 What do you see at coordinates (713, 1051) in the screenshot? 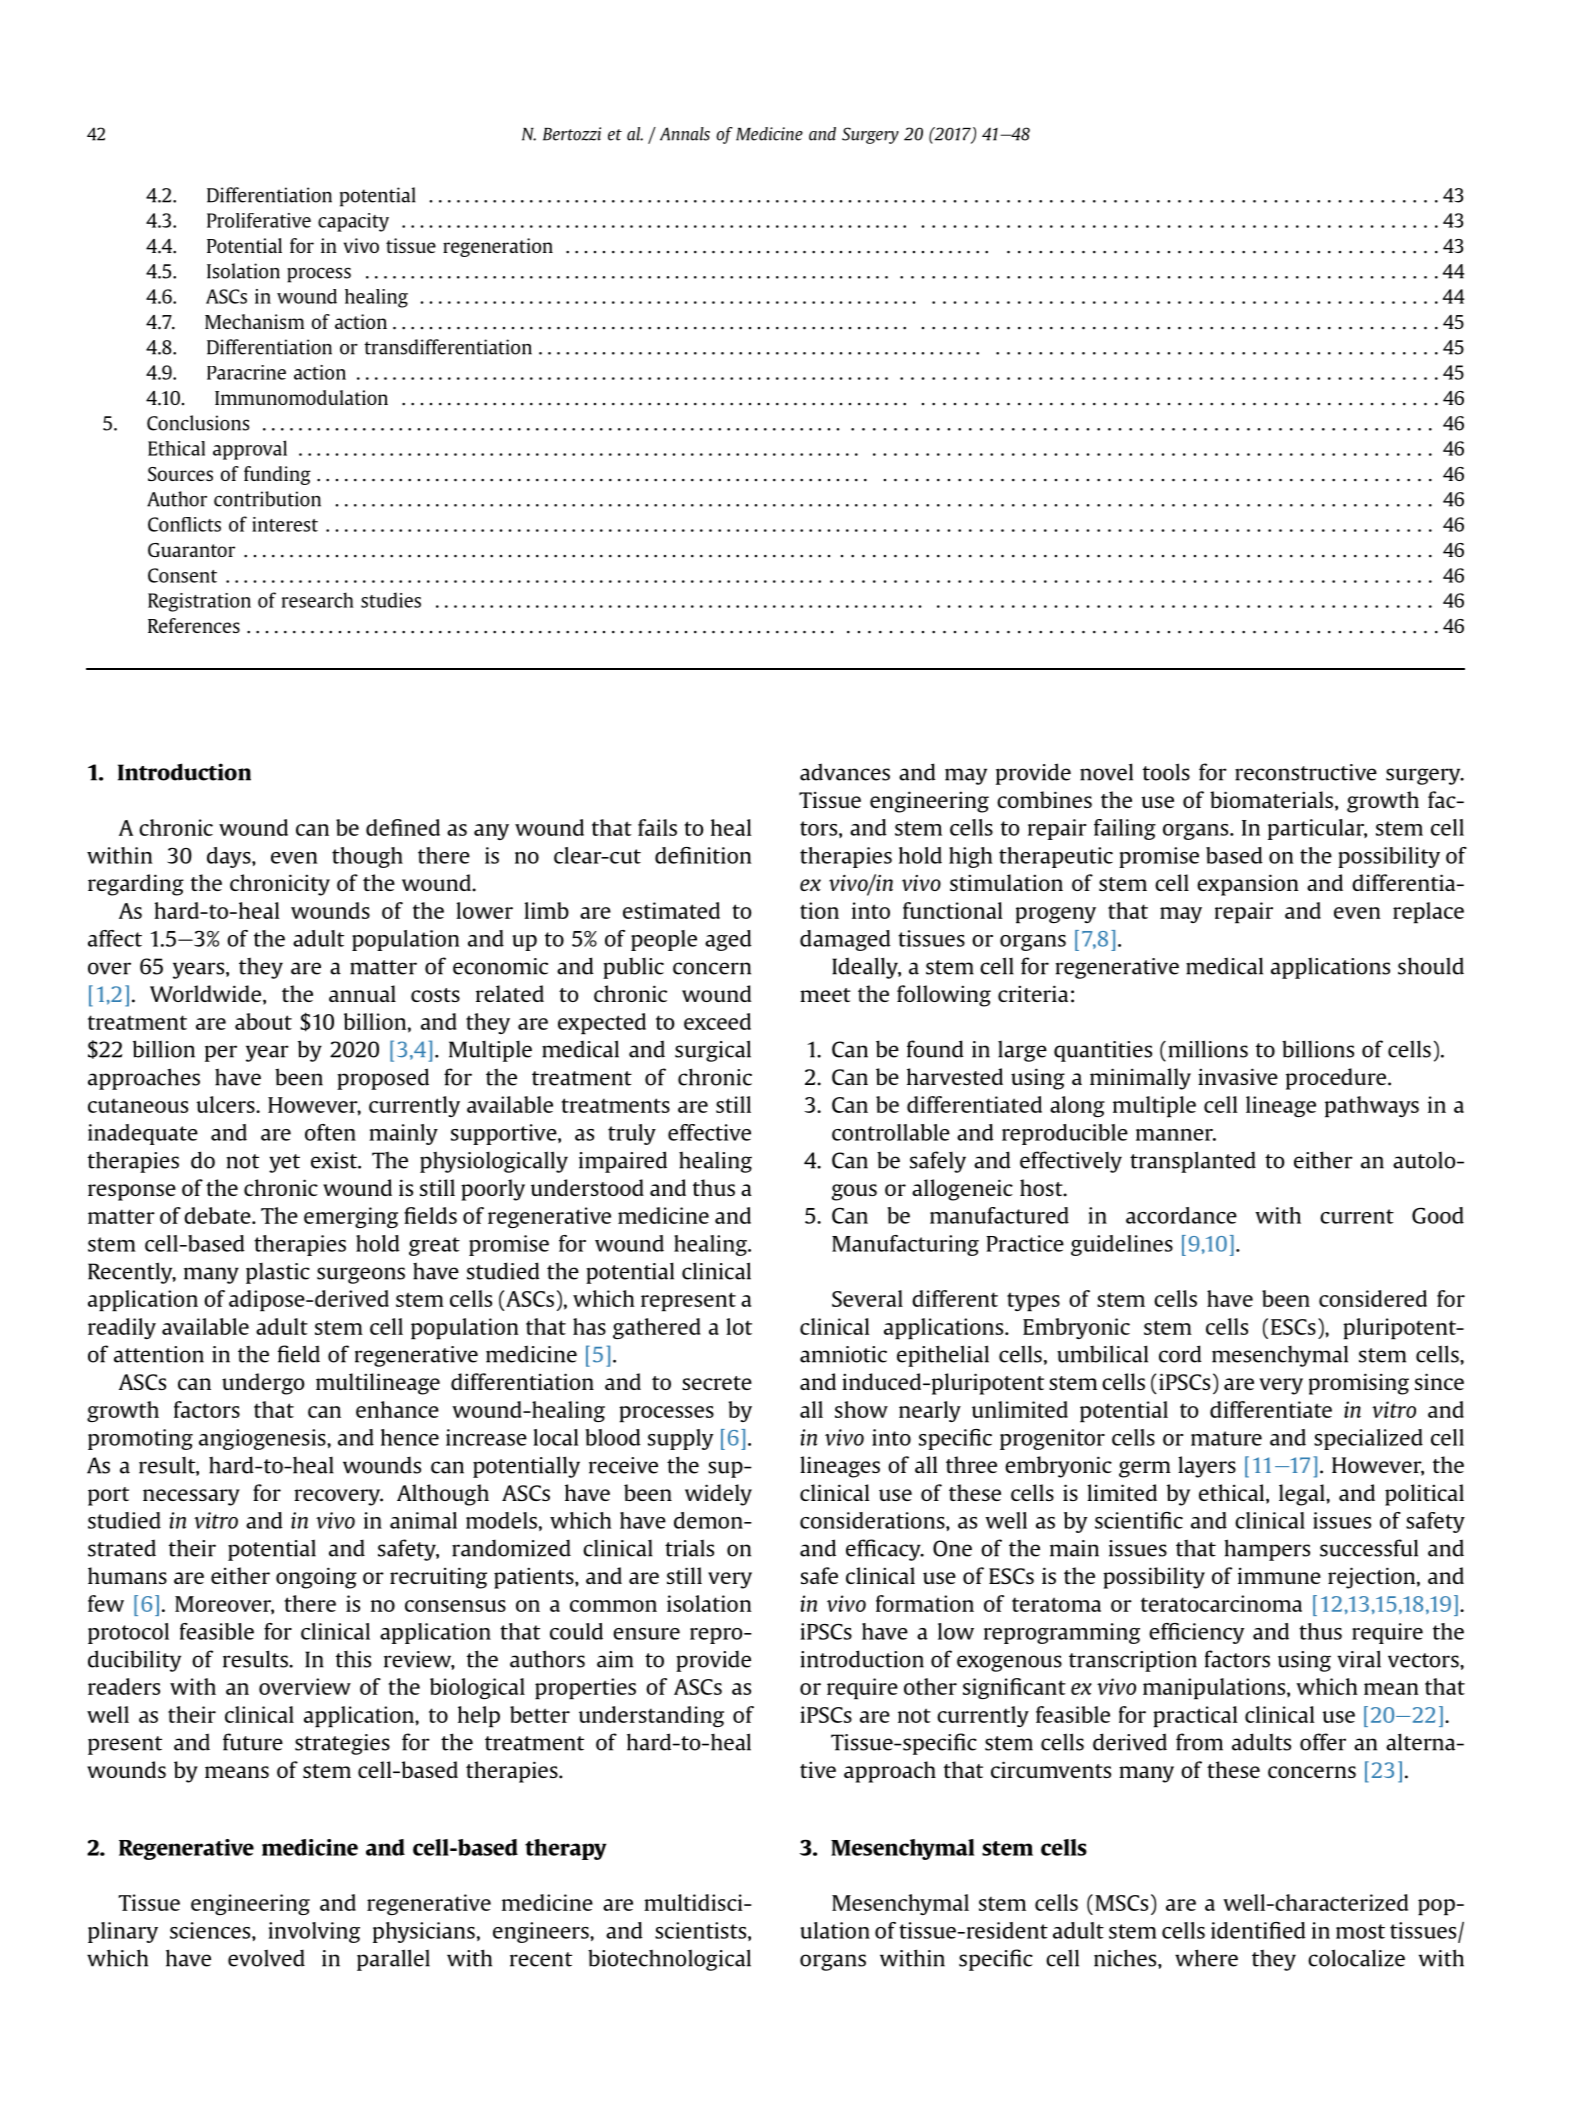
I see `surgical` at bounding box center [713, 1051].
